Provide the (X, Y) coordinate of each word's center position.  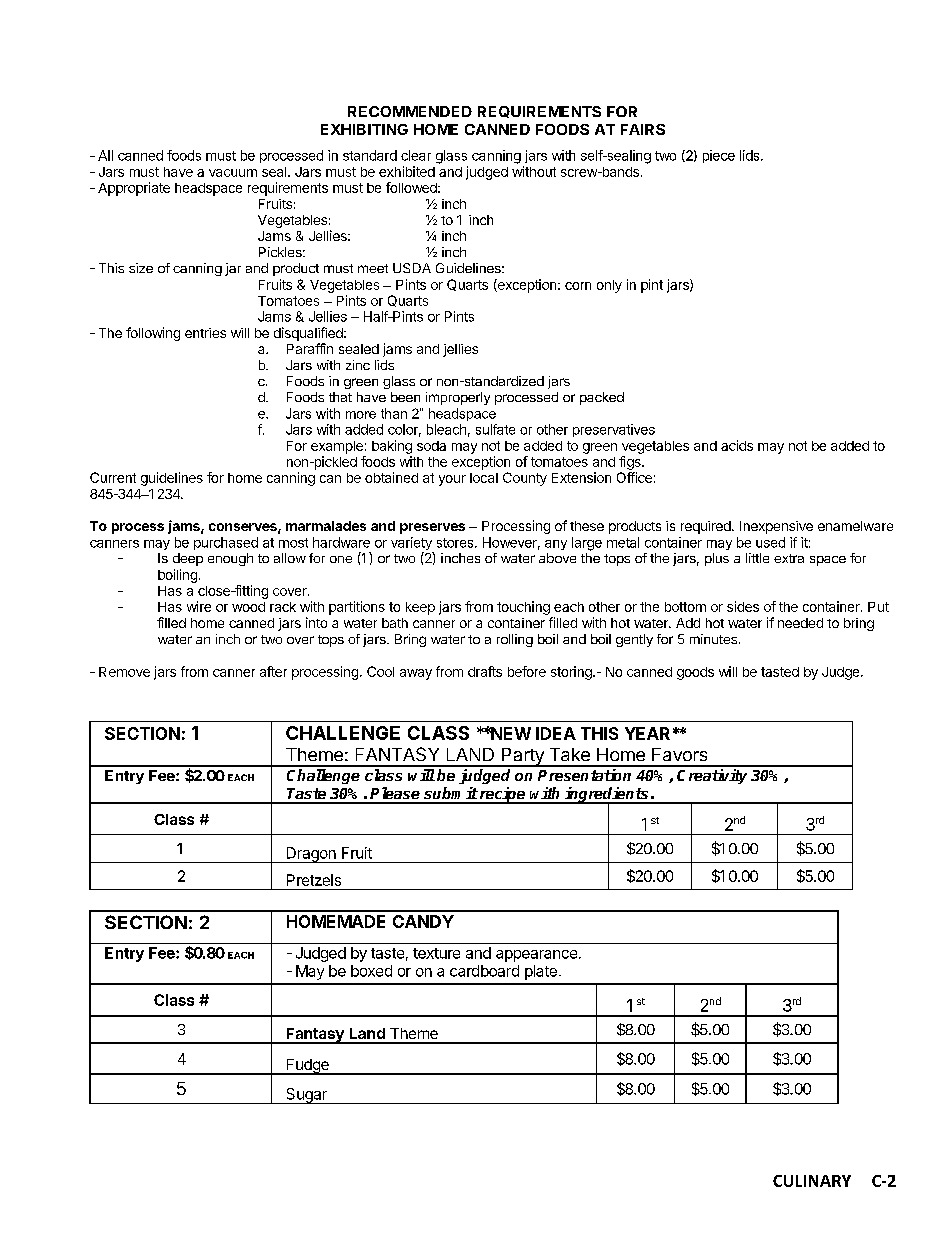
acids (737, 445)
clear (416, 155)
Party (522, 757)
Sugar (306, 1096)
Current (113, 477)
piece (719, 156)
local (484, 478)
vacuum (233, 173)
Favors (679, 754)
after (273, 671)
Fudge (307, 1067)
